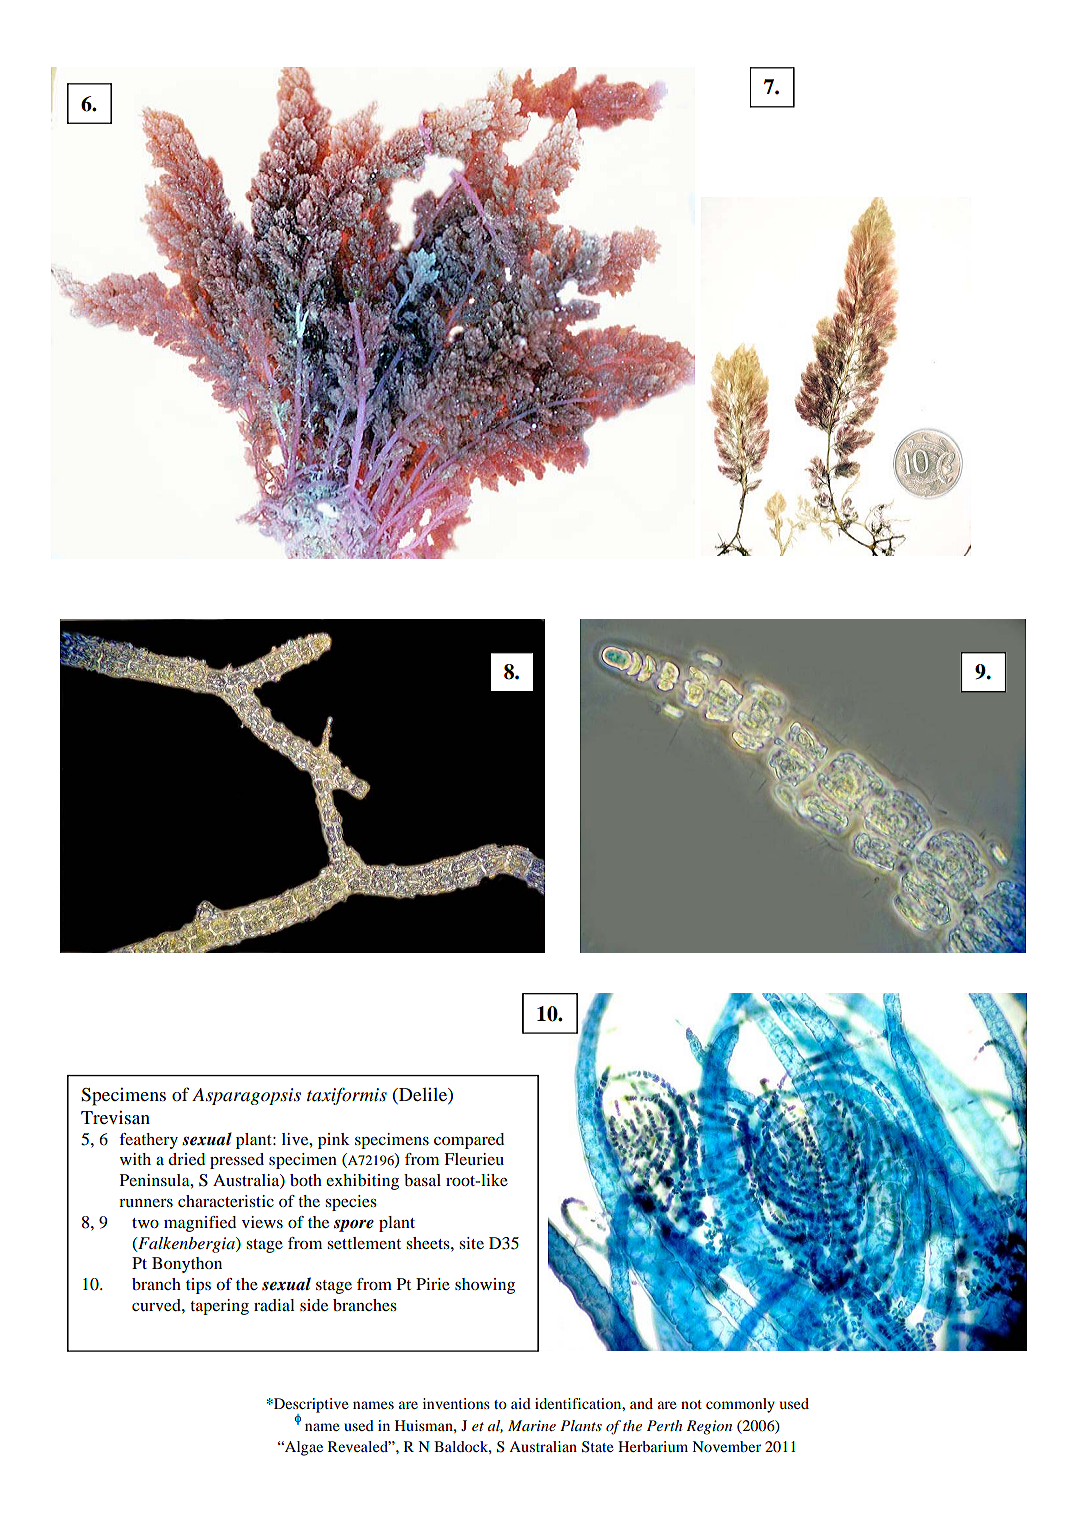 The image size is (1075, 1520). I want to click on compared, so click(469, 1141).
